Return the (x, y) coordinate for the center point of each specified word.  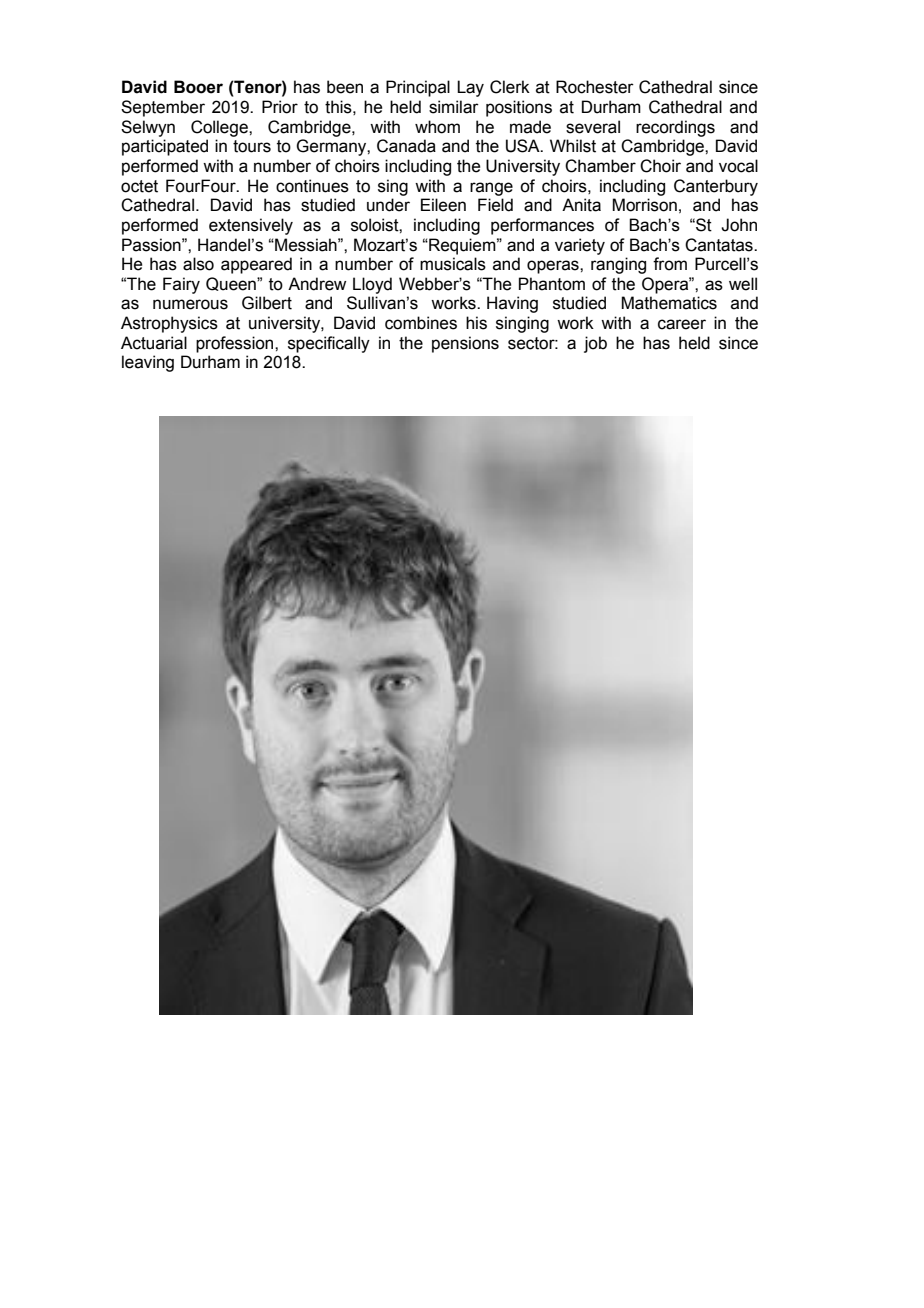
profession (236, 344)
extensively (251, 226)
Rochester (595, 87)
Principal (418, 88)
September (163, 108)
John (739, 225)
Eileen (443, 205)
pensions (465, 344)
